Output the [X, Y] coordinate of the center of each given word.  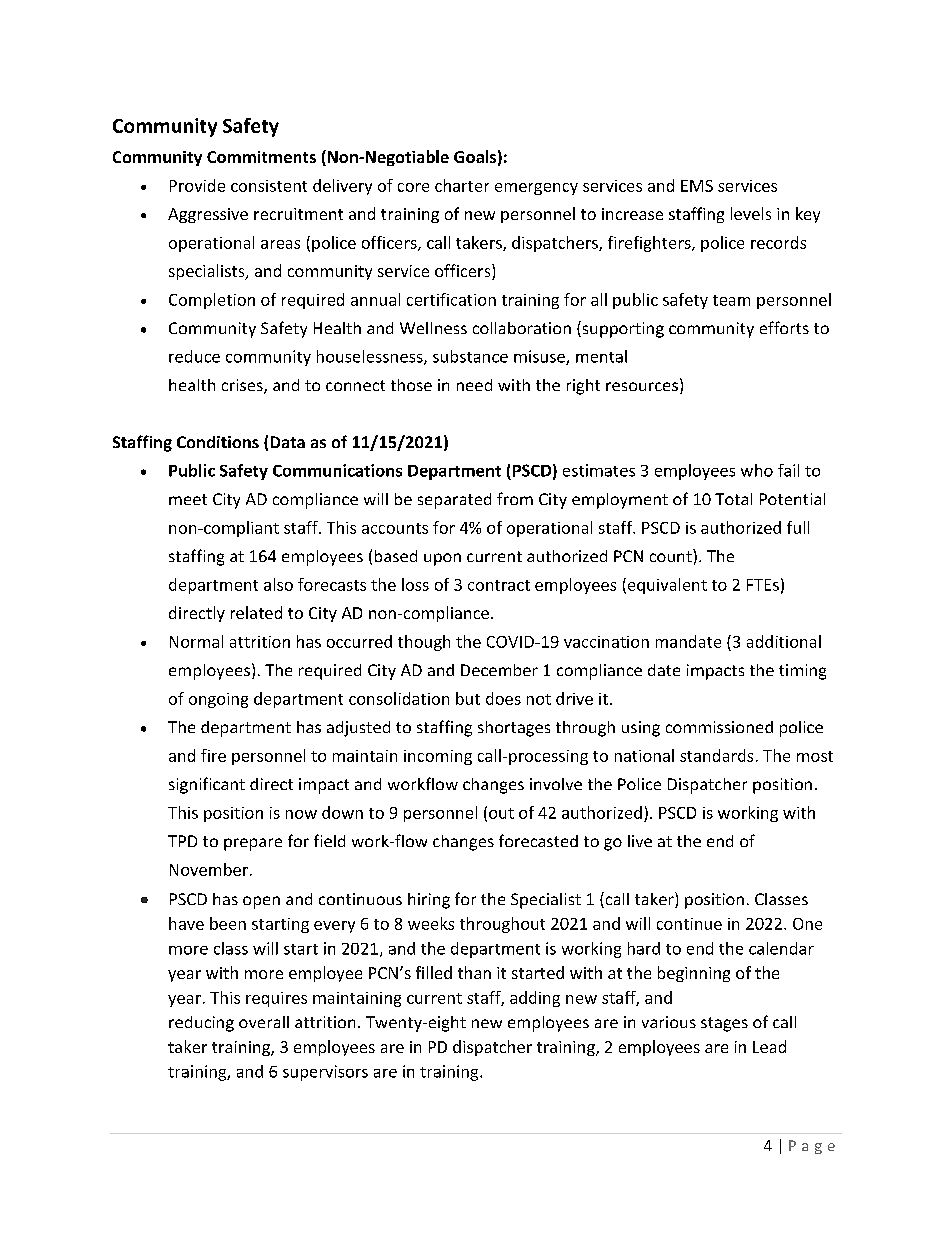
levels [751, 213]
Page [812, 1147]
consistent [269, 186]
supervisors [325, 1073]
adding [535, 999]
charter [462, 185]
